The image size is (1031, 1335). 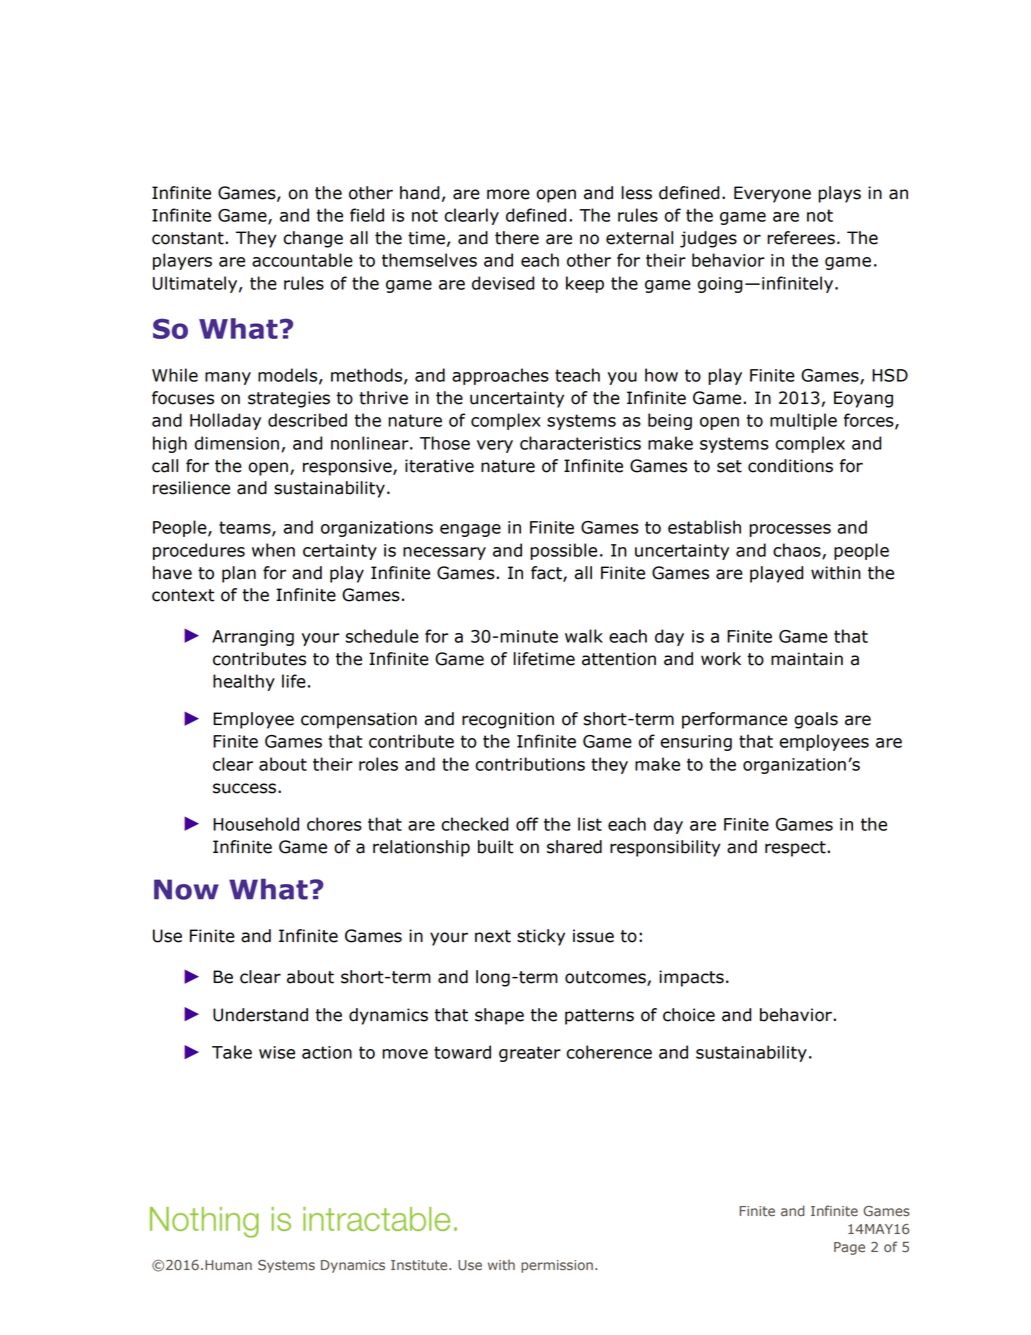 What do you see at coordinates (420, 1265) in the screenshot?
I see `Institute` at bounding box center [420, 1265].
